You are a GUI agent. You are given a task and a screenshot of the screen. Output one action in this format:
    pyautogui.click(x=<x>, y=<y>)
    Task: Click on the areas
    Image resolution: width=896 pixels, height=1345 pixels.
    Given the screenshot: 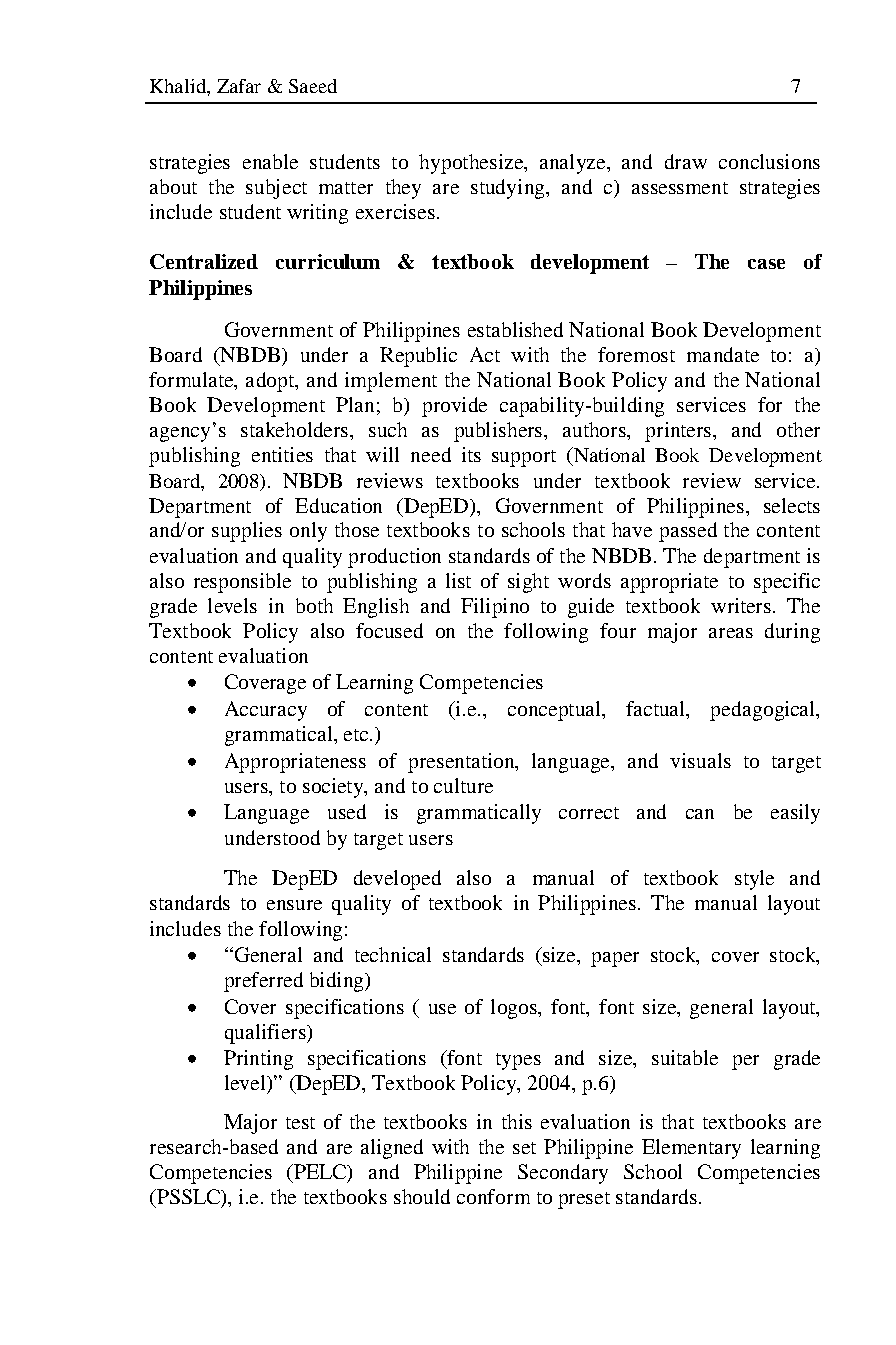 What is the action you would take?
    pyautogui.click(x=731, y=633)
